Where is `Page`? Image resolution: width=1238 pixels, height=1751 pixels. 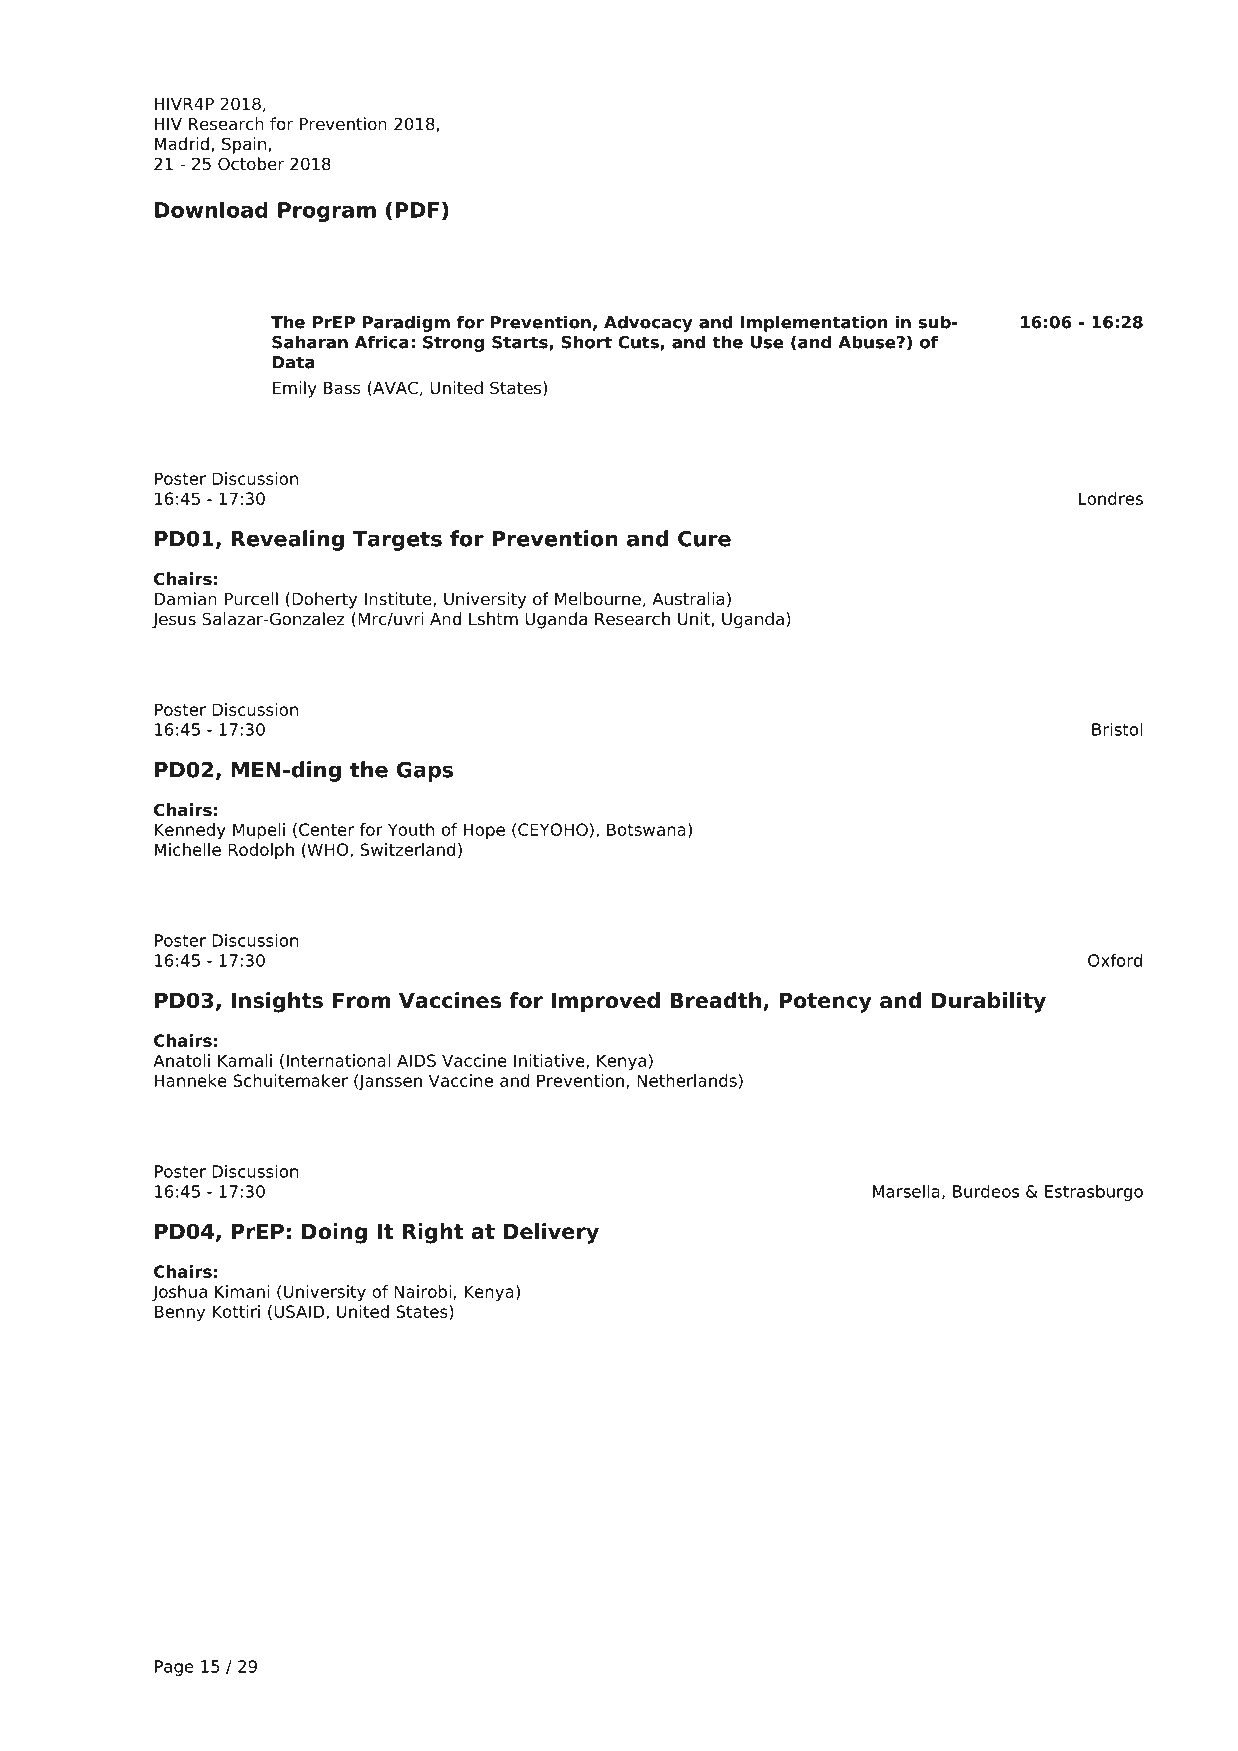 Page is located at coordinates (174, 1668).
